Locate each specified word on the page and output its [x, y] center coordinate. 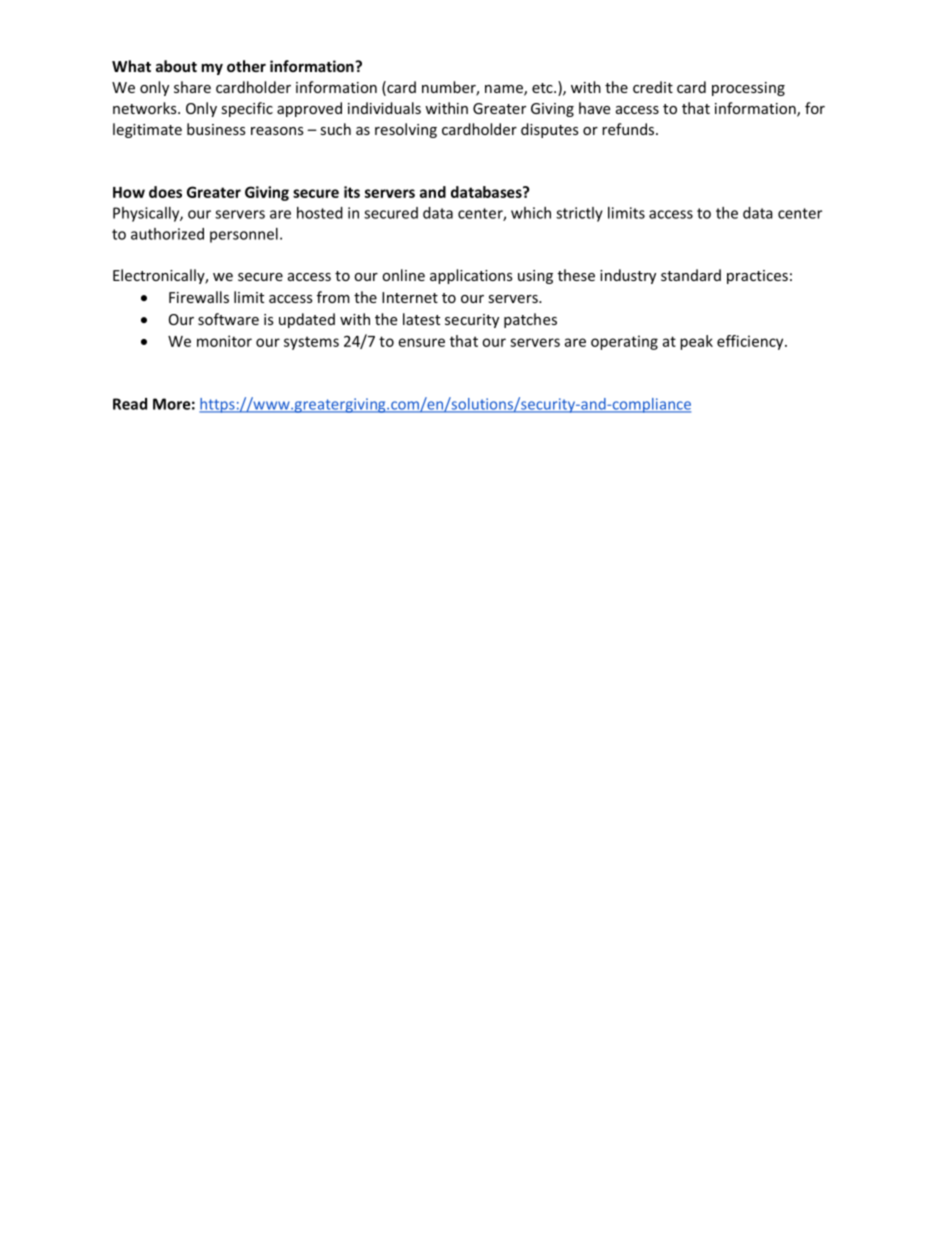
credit [653, 87]
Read [130, 404]
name [505, 90]
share [192, 87]
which [531, 213]
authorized [167, 234]
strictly [579, 214]
